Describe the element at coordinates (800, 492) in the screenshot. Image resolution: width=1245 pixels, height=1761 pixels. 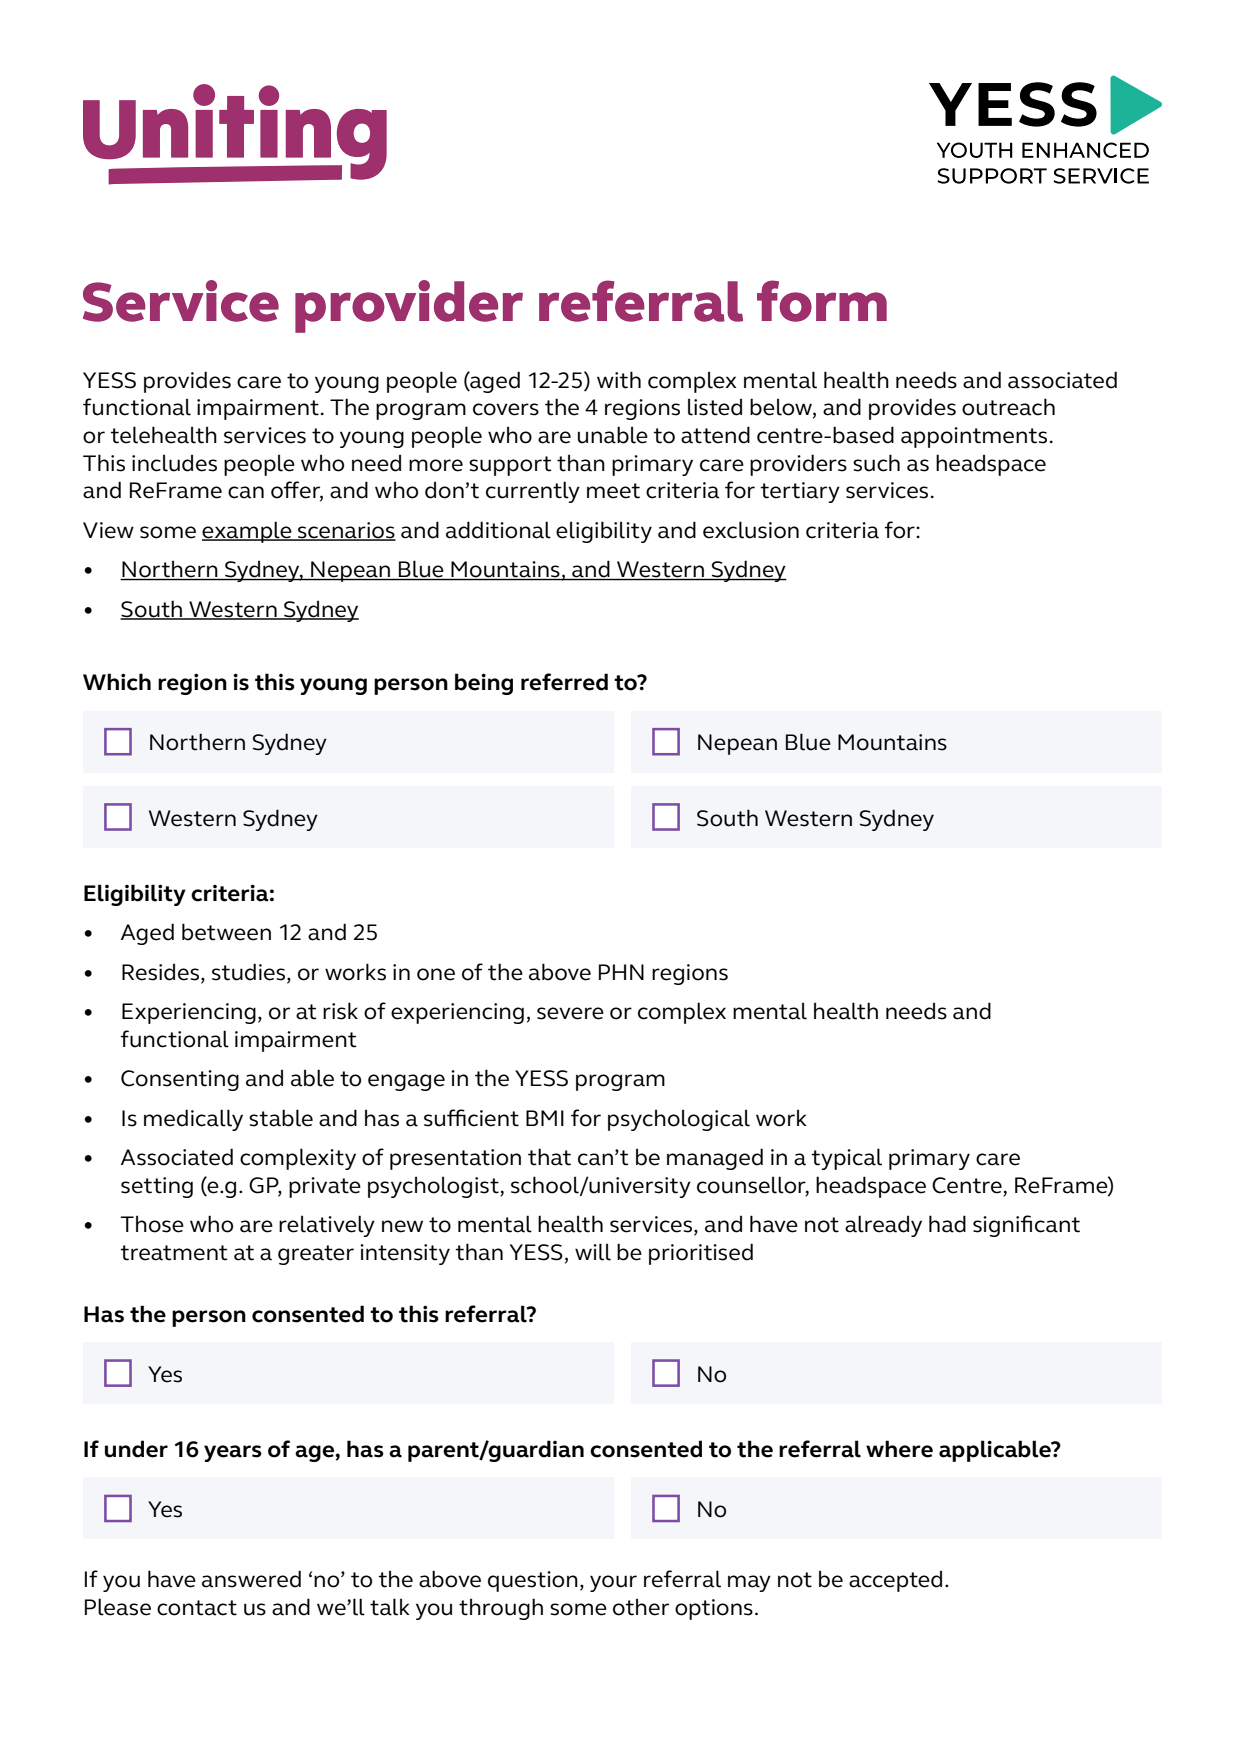
I see `tertiary` at that location.
